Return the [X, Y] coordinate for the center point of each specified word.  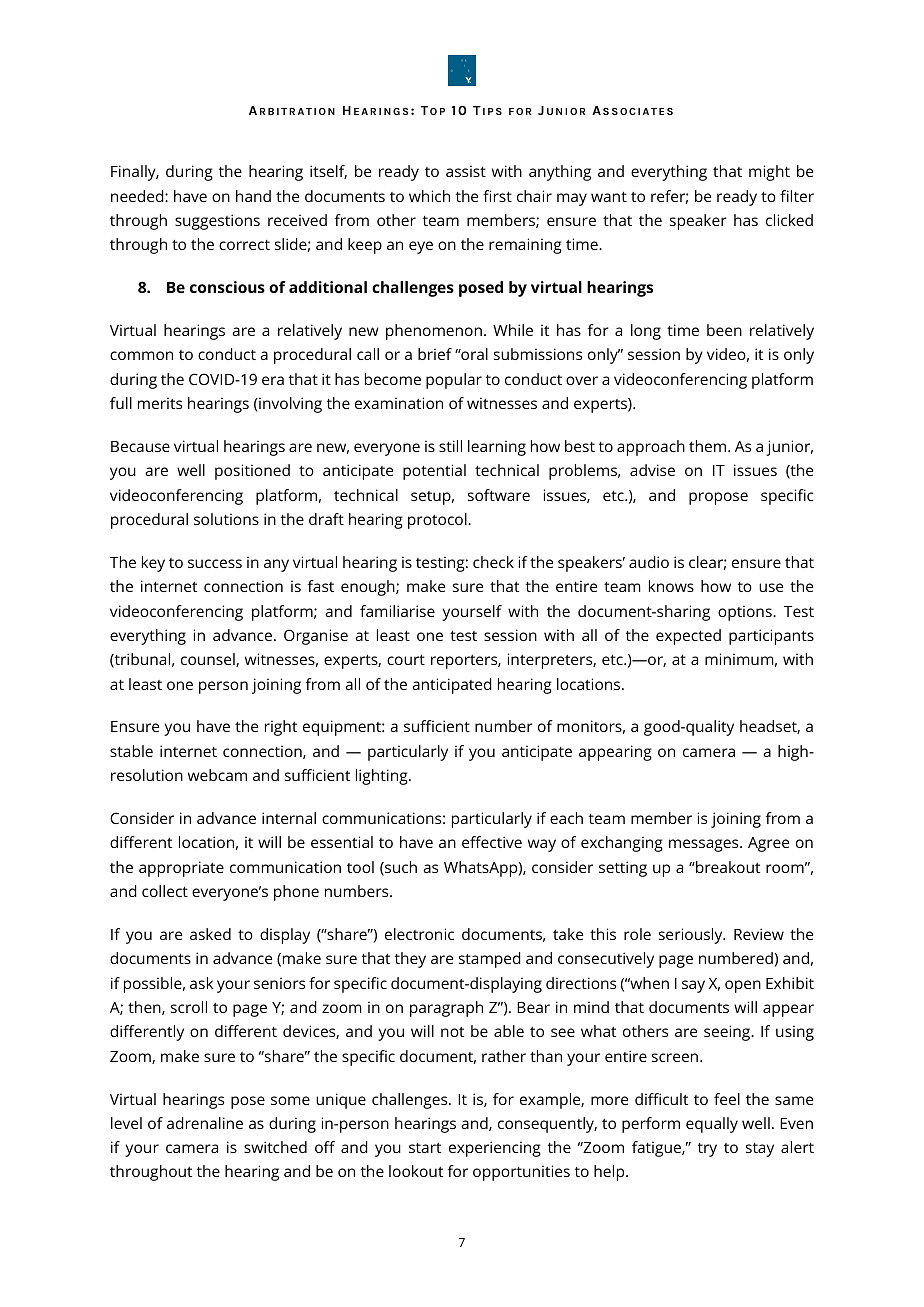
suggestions [217, 222]
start [425, 1148]
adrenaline [205, 1123]
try [707, 1150]
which [429, 196]
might [769, 173]
